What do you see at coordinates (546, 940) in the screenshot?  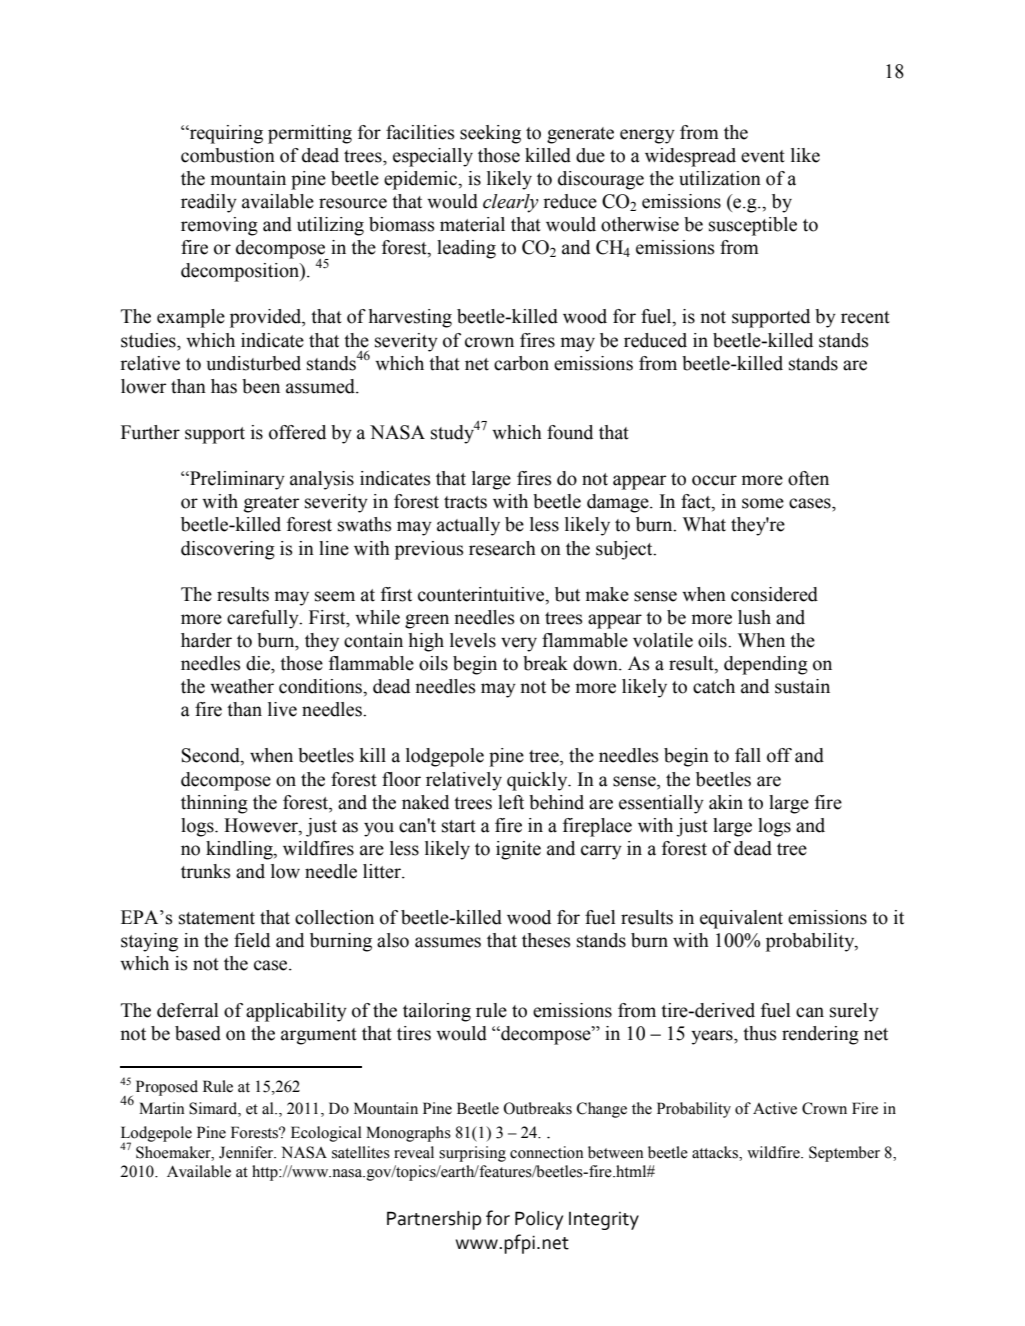 I see `theses` at bounding box center [546, 940].
